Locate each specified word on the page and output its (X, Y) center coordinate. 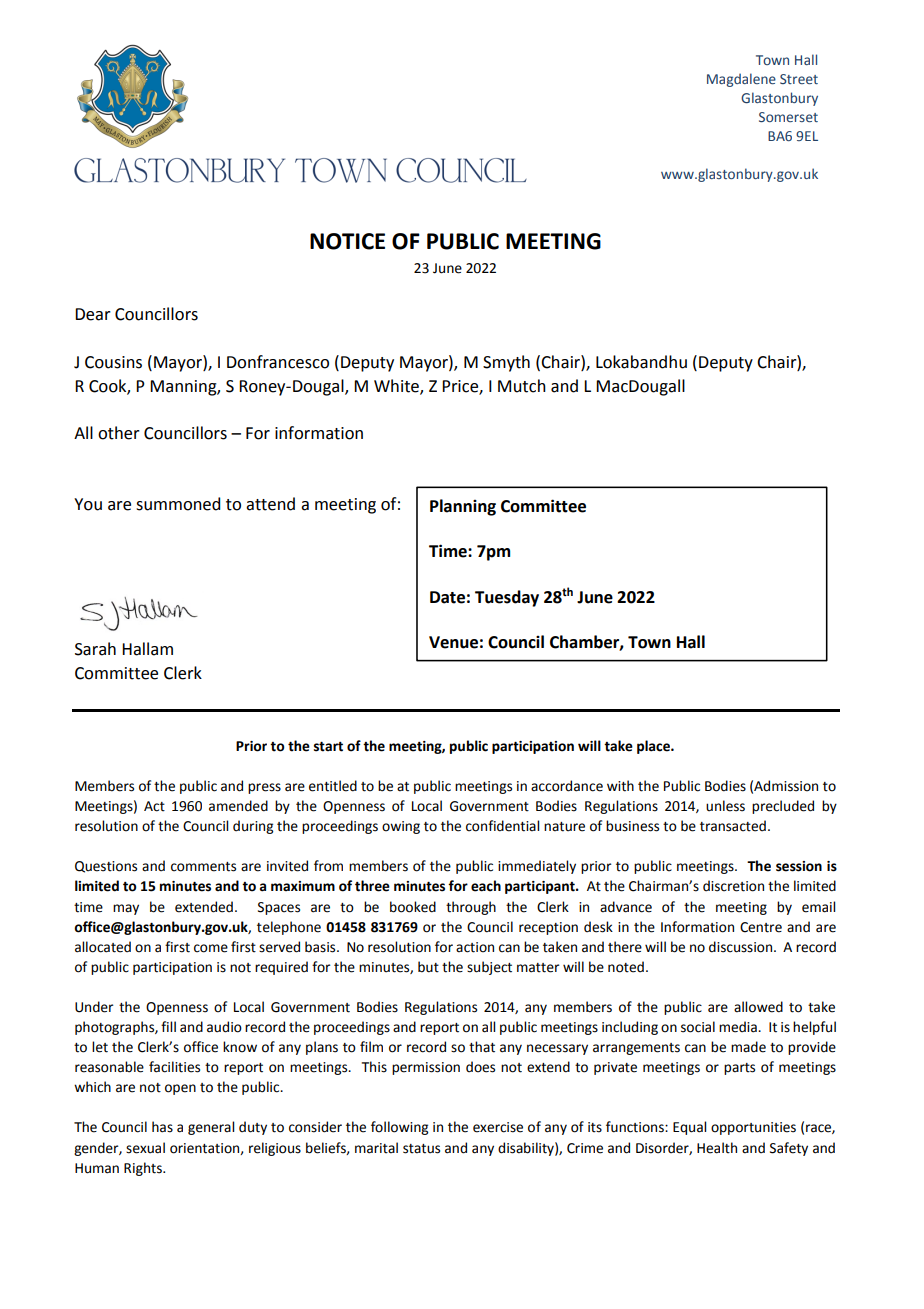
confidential (502, 826)
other (119, 433)
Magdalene (741, 80)
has (162, 1127)
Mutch (522, 386)
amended (238, 806)
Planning (463, 507)
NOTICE (347, 241)
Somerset (788, 117)
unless (725, 806)
